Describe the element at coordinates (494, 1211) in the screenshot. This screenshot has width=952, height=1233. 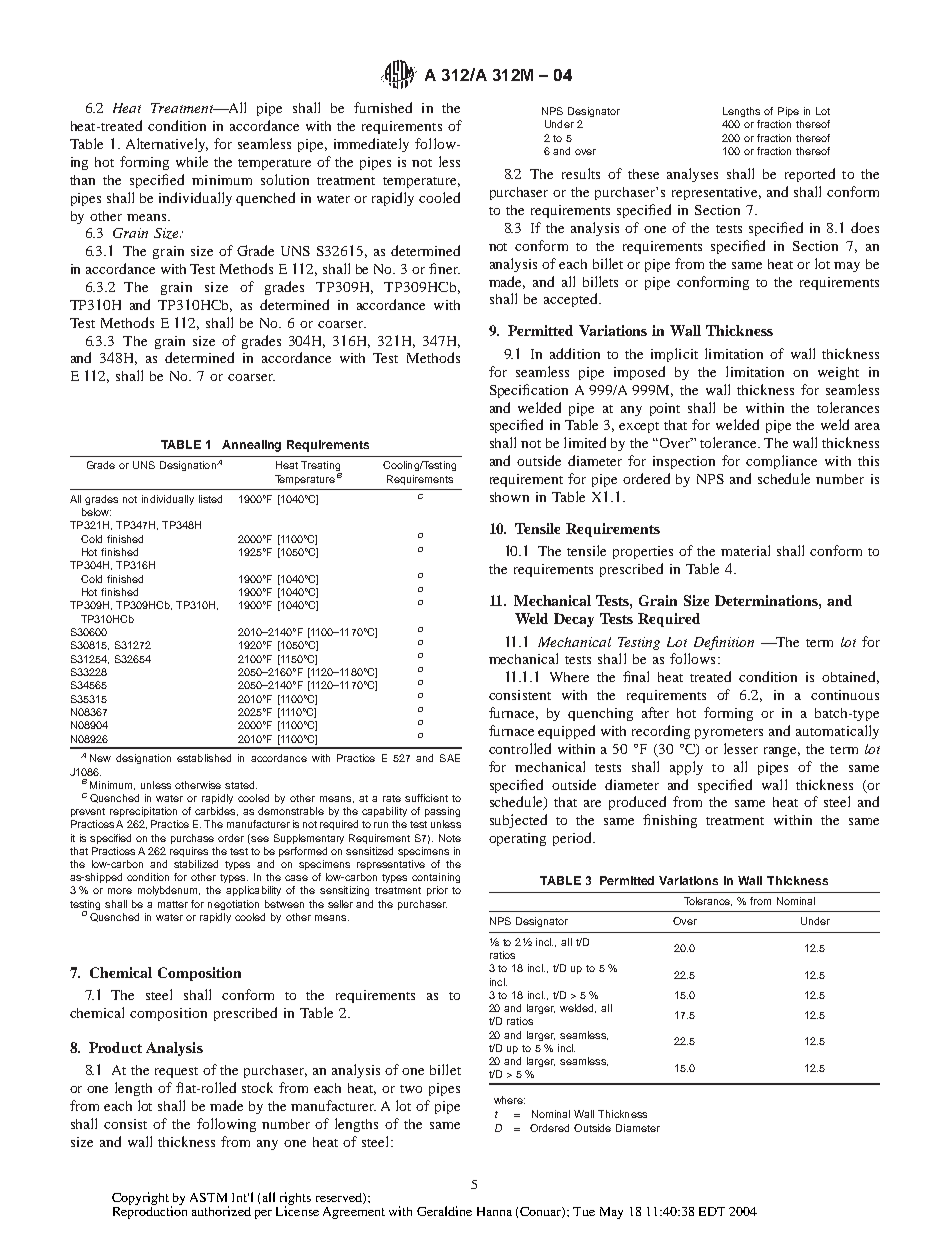
I see `Hanna` at that location.
